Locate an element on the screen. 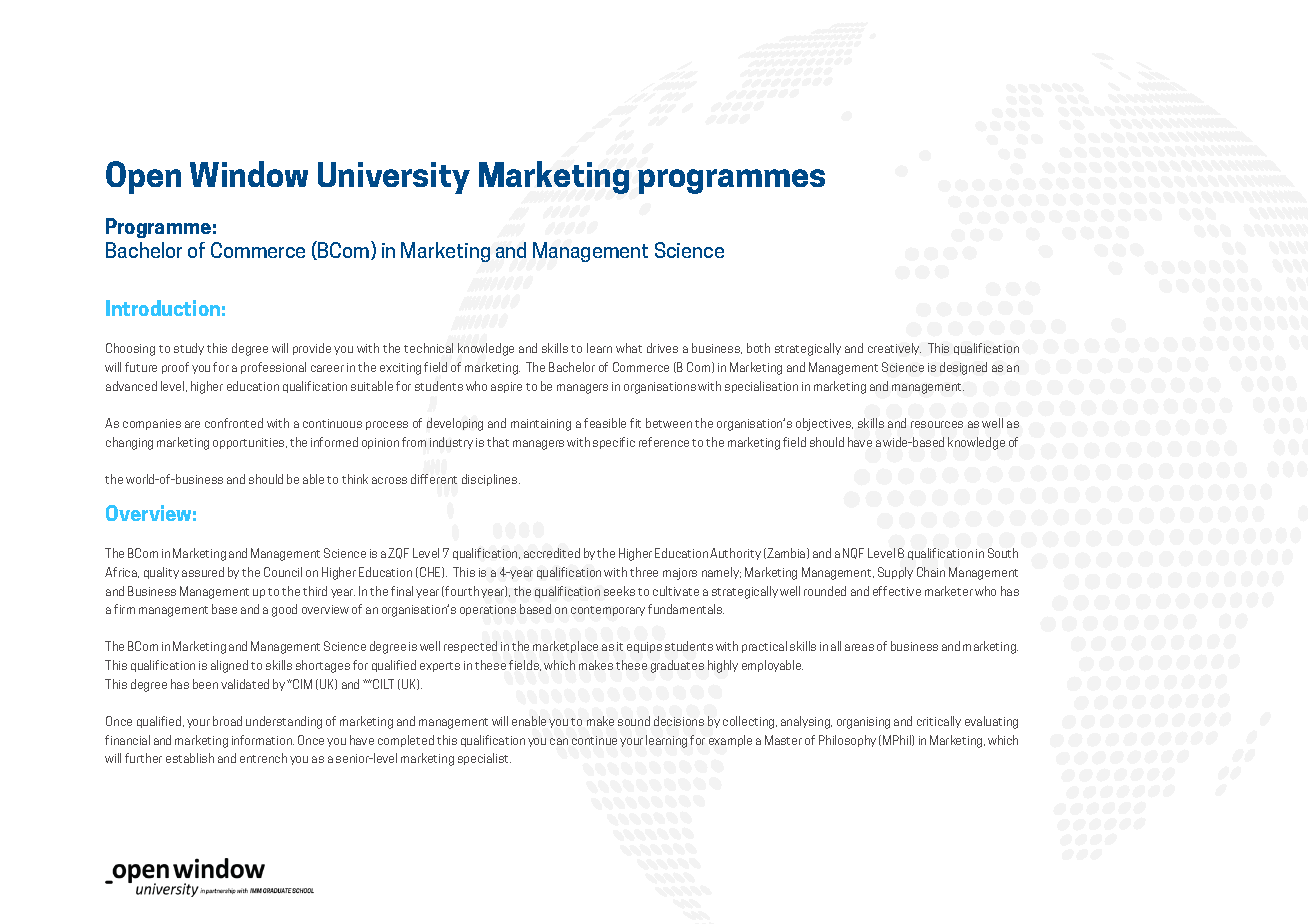 The height and width of the screenshot is (924, 1308). maintaining is located at coordinates (541, 425).
